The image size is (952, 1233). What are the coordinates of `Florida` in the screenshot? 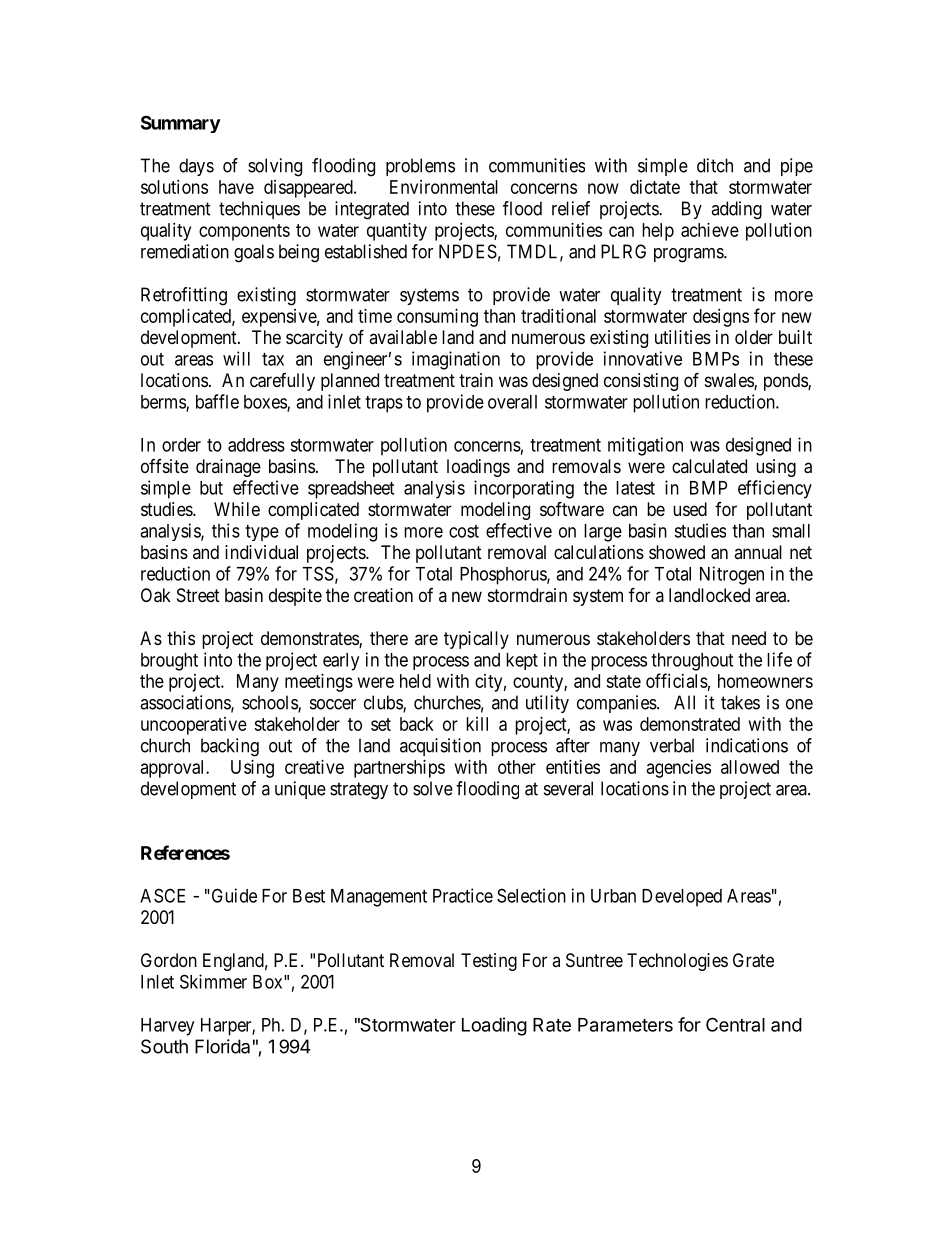 It's located at (222, 1046).
